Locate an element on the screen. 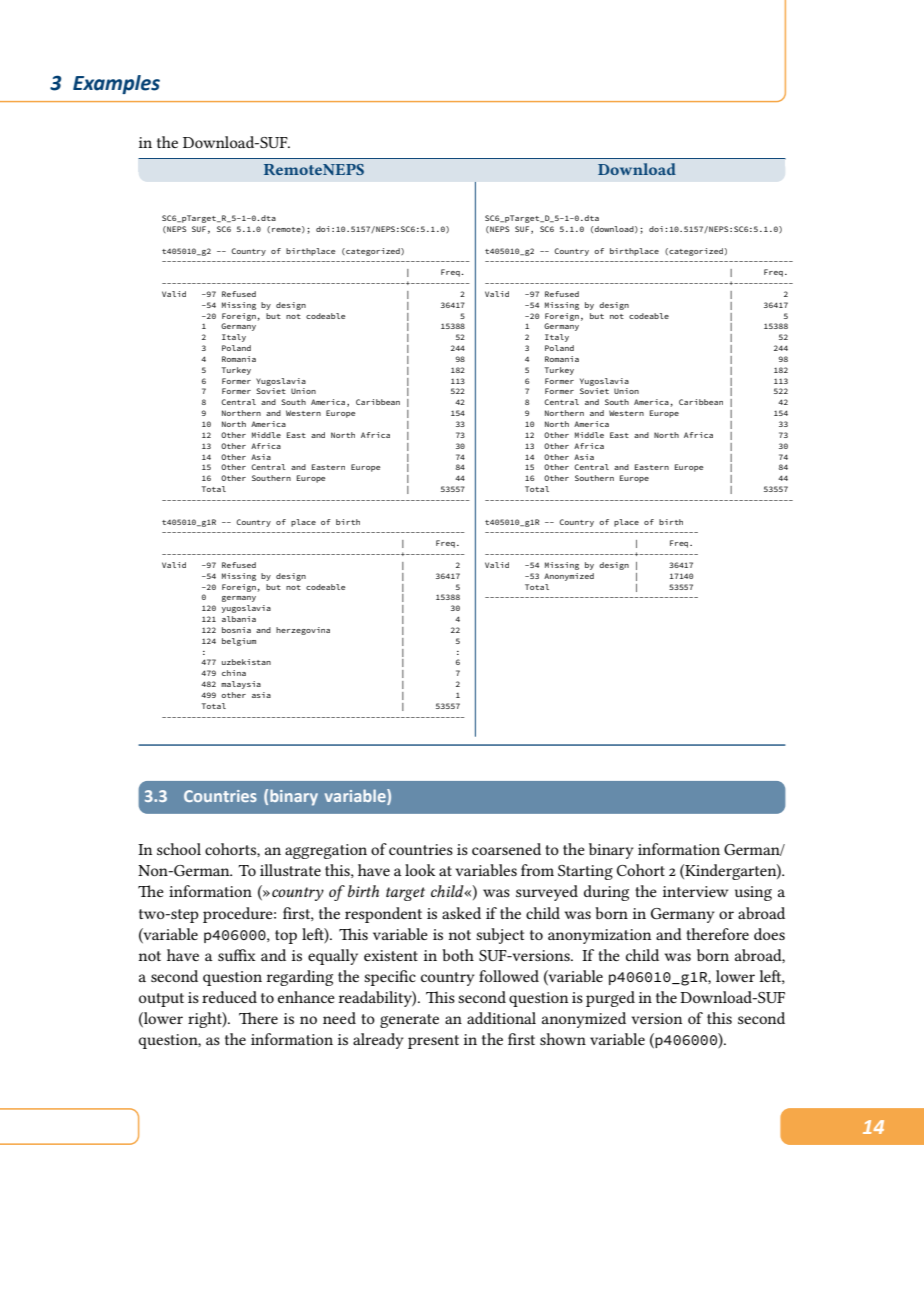 This screenshot has width=924, height=1308. belgium is located at coordinates (239, 642).
